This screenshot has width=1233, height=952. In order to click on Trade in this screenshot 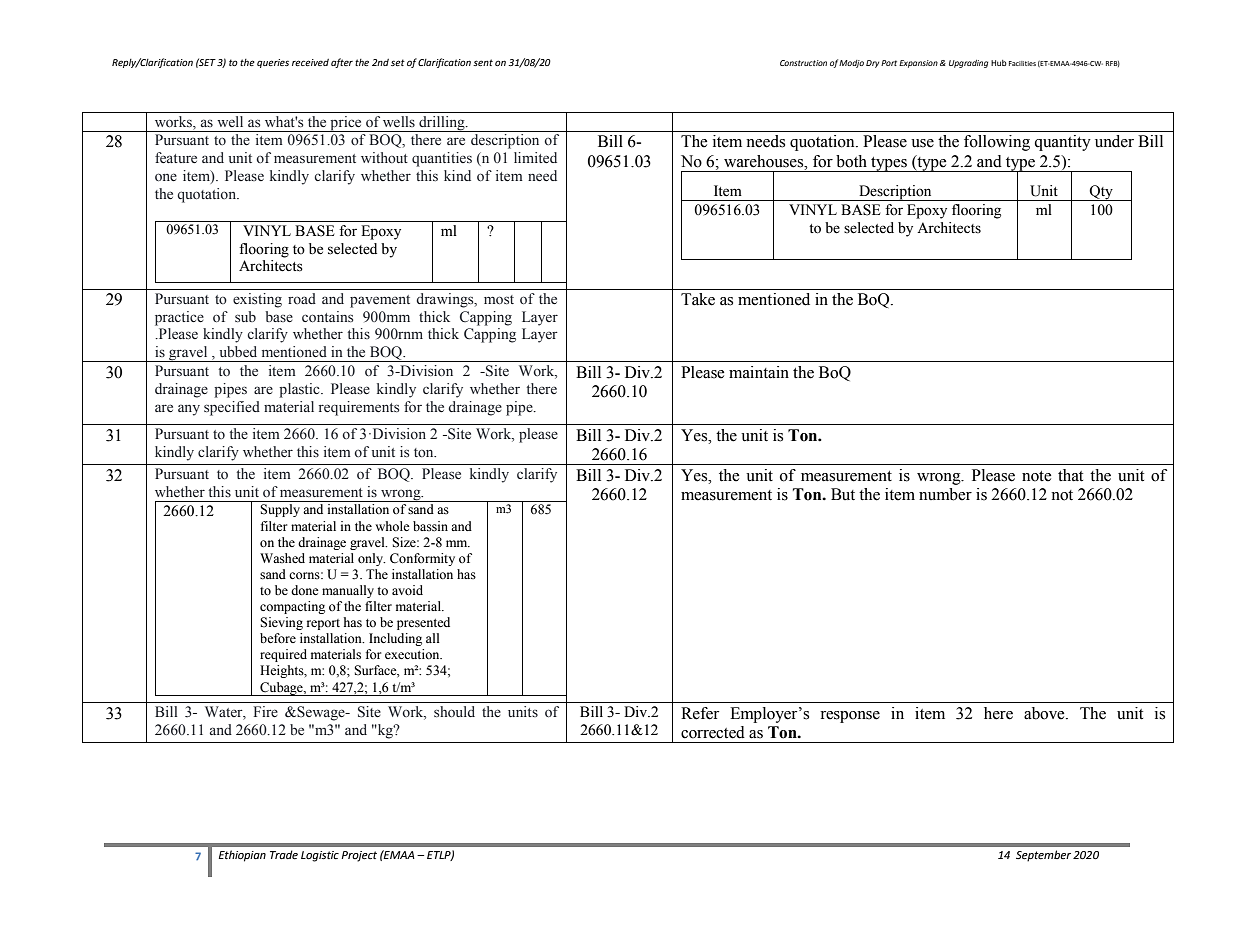, I will do `click(284, 855)`.
